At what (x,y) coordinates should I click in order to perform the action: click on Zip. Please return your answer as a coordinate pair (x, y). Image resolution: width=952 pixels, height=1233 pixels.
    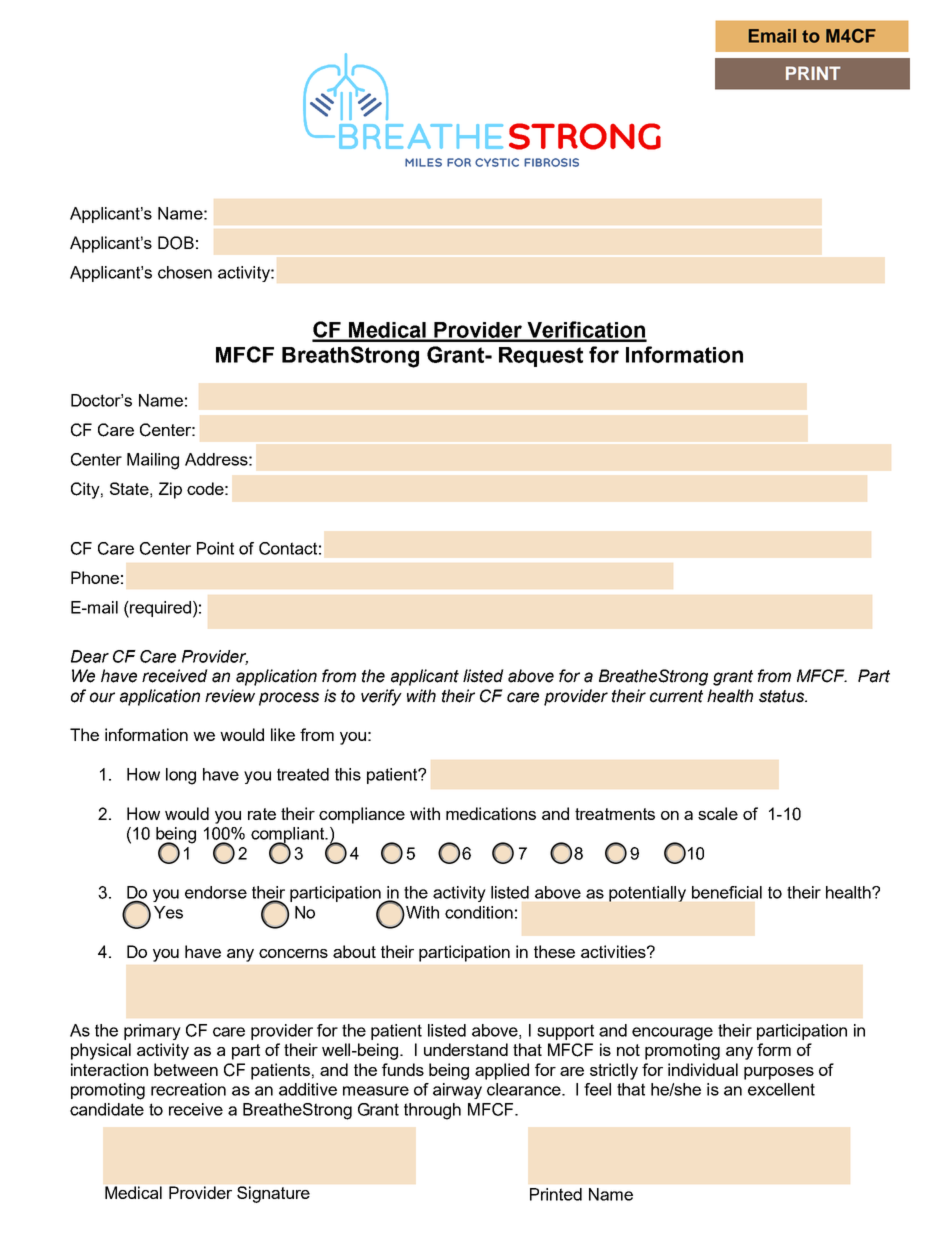
    Looking at the image, I should click on (170, 490).
